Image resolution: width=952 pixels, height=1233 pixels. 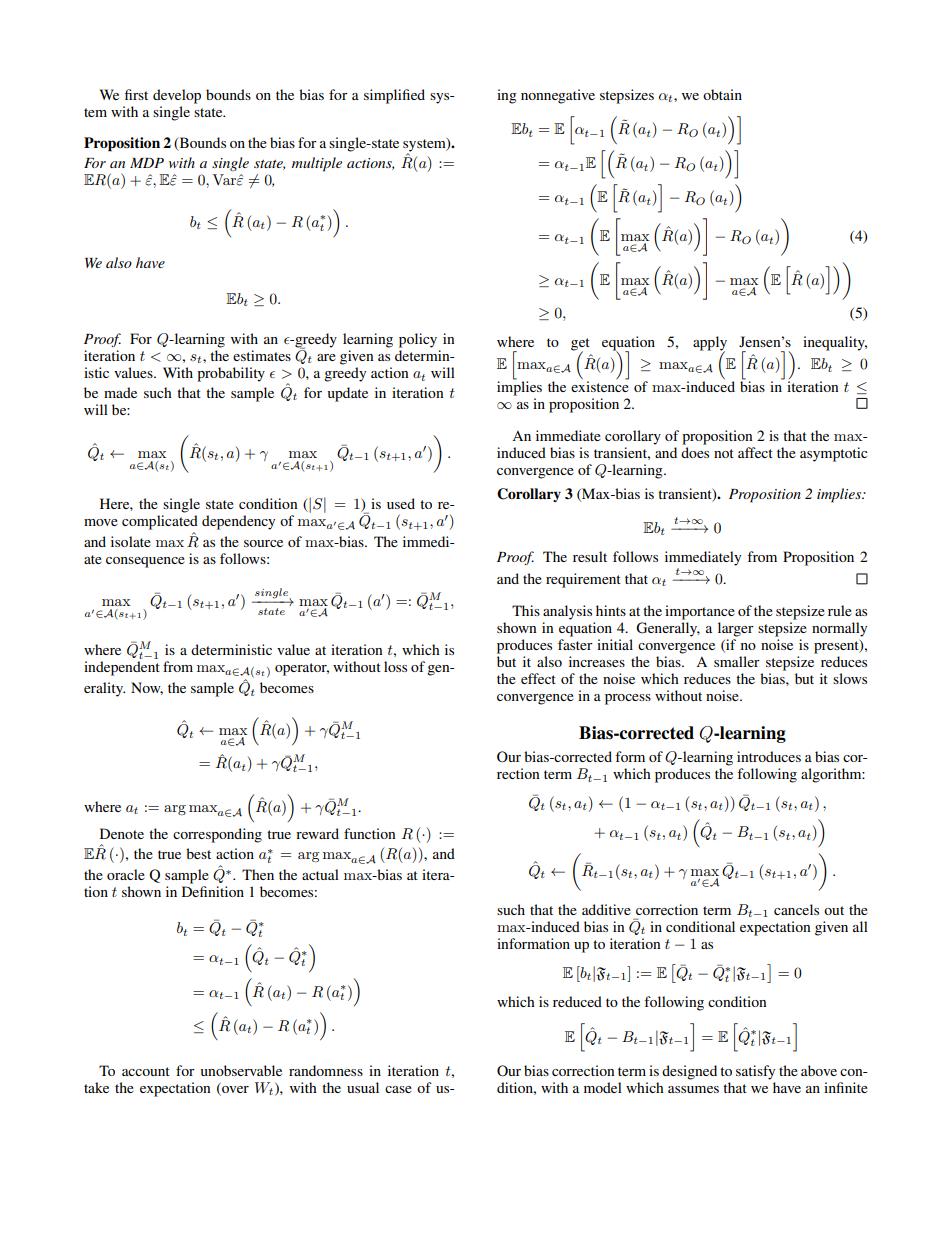 What do you see at coordinates (120, 392) in the screenshot?
I see `made` at bounding box center [120, 392].
